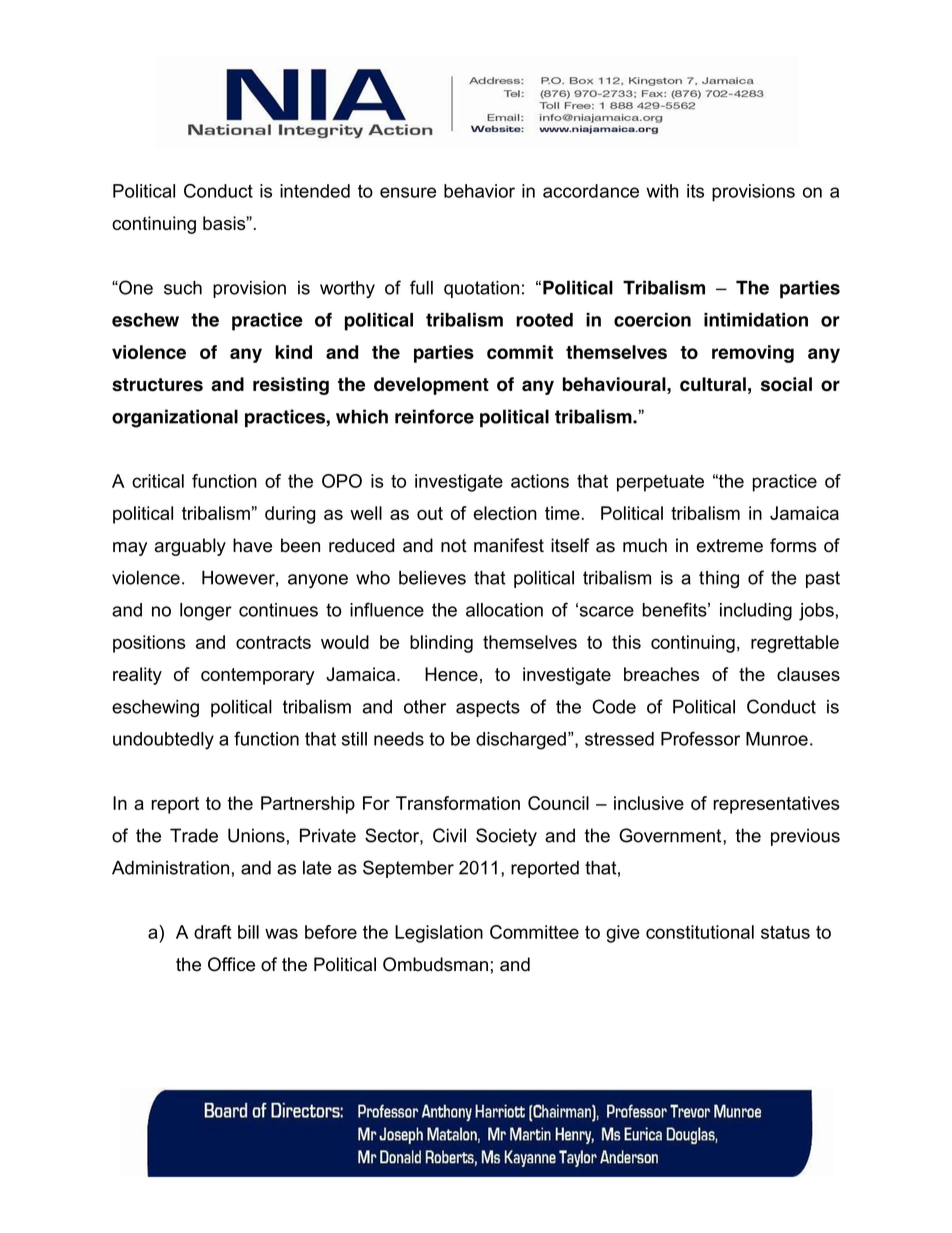 This screenshot has width=952, height=1233. What do you see at coordinates (776, 805) in the screenshot?
I see `representatives` at bounding box center [776, 805].
